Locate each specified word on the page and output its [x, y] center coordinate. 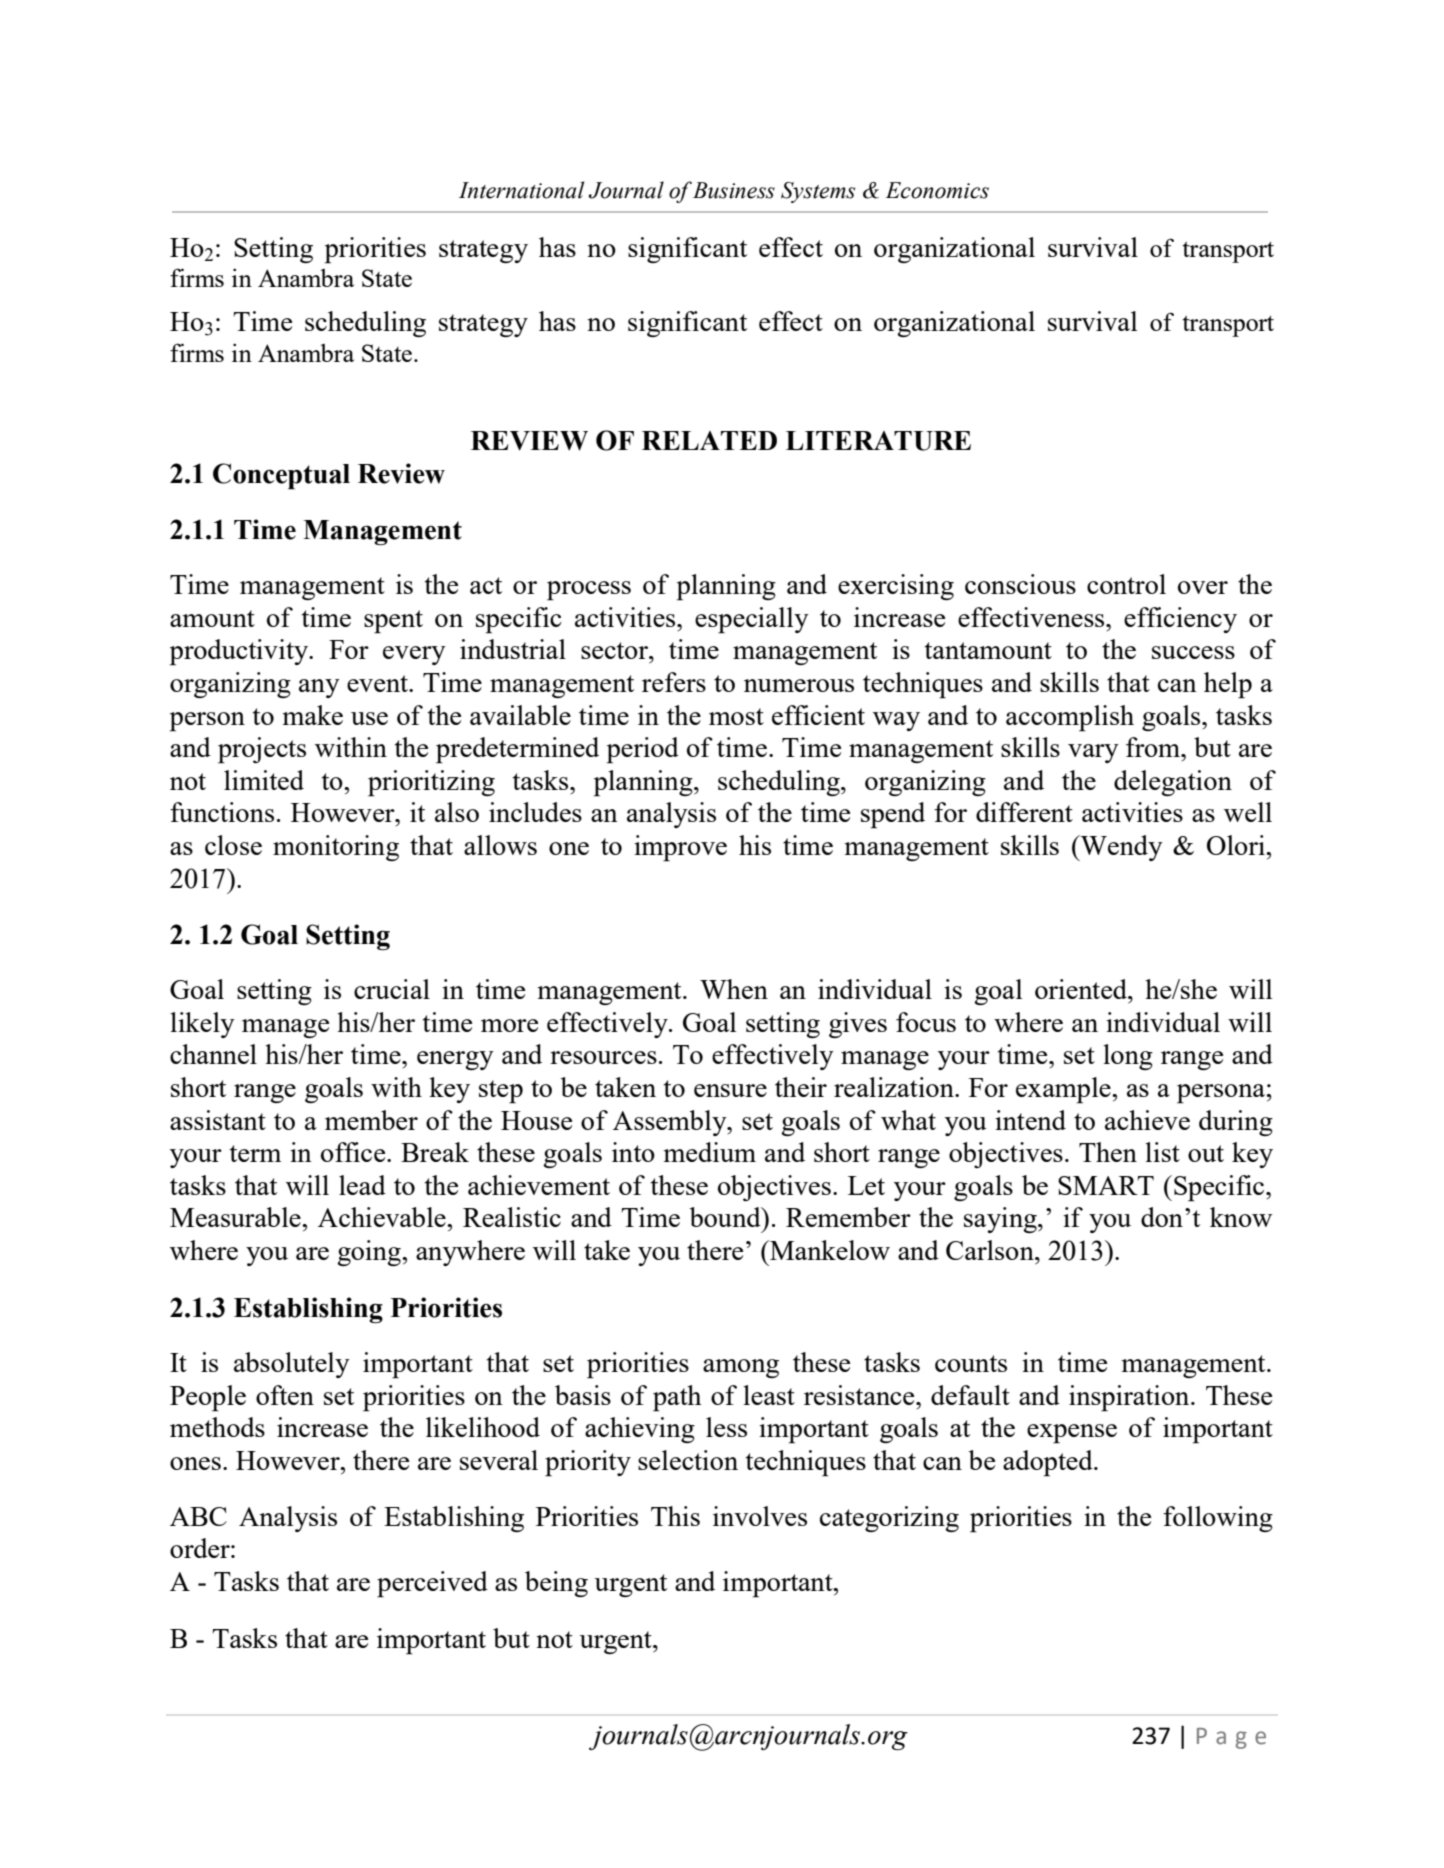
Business [734, 190]
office [354, 1152]
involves [760, 1516]
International [521, 190]
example [1064, 1090]
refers [674, 682]
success [1193, 652]
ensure [730, 1090]
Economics [937, 190]
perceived [432, 1584]
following [1218, 1519]
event [378, 683]
